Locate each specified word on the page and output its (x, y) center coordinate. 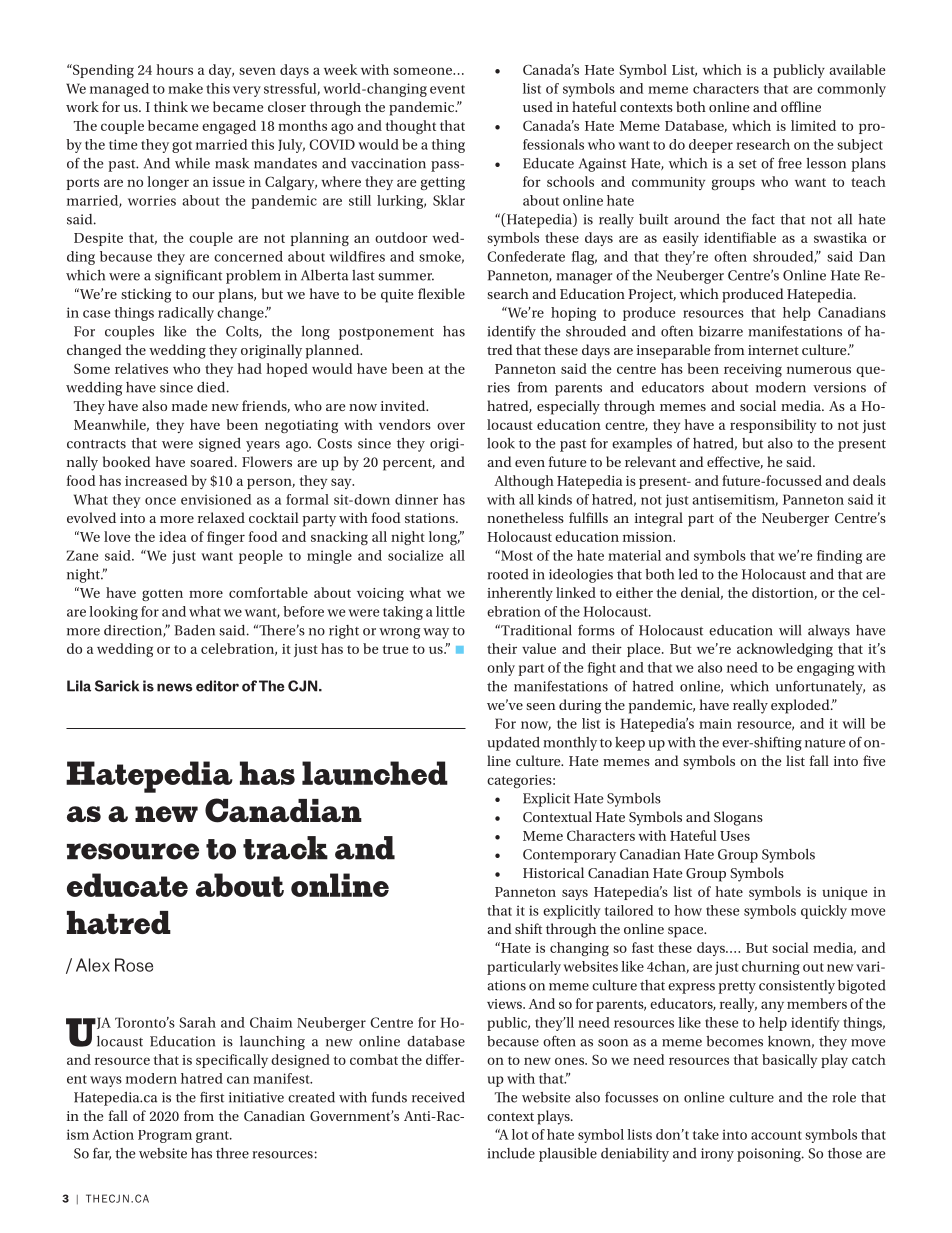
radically (186, 314)
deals (869, 480)
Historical (553, 872)
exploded (801, 706)
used (538, 106)
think (171, 106)
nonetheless (525, 517)
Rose (134, 965)
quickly (824, 912)
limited (813, 125)
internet (773, 350)
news (174, 687)
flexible (441, 293)
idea (173, 536)
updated (513, 744)
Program (165, 1136)
